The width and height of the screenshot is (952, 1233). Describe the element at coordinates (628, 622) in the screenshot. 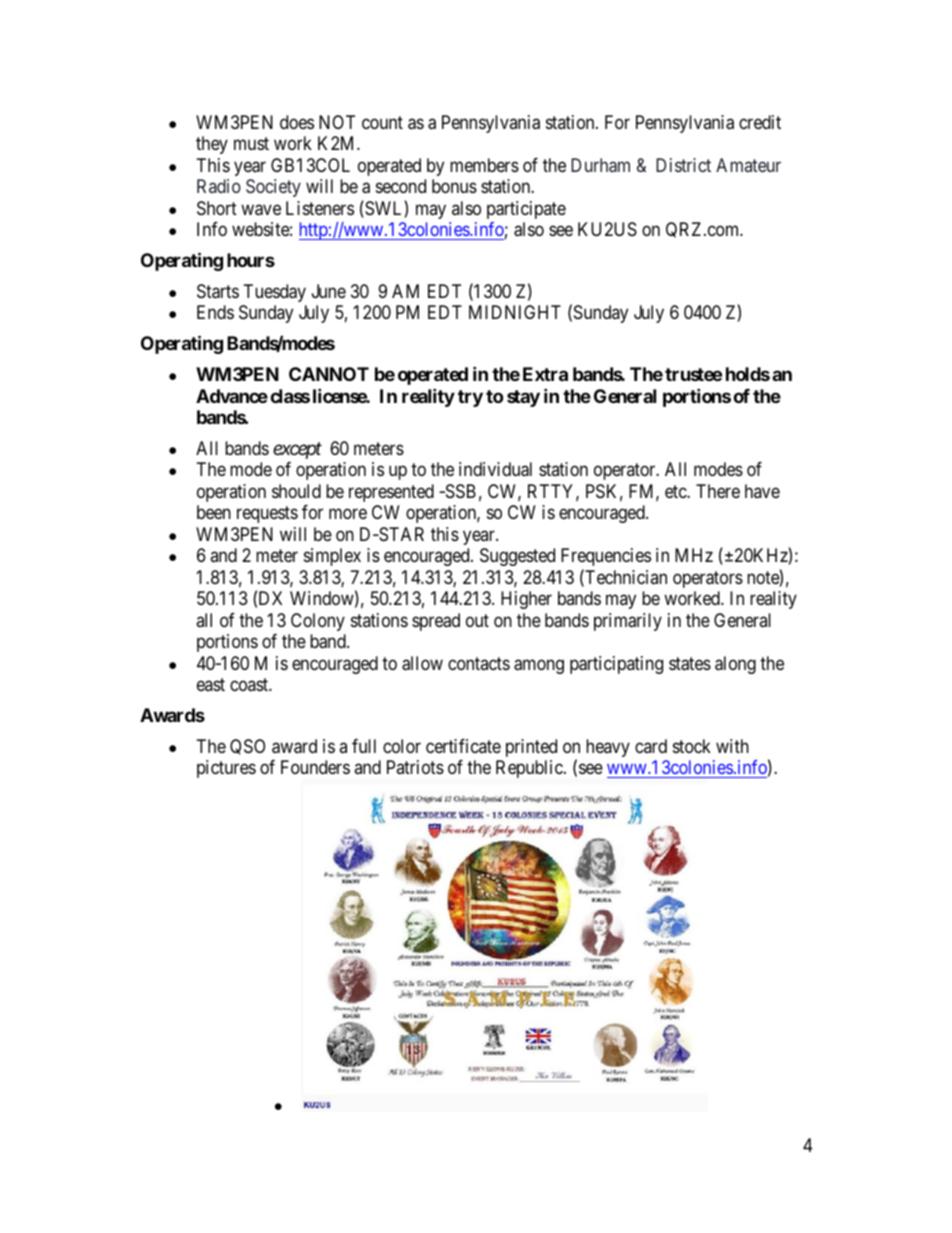

I see `primarily` at that location.
